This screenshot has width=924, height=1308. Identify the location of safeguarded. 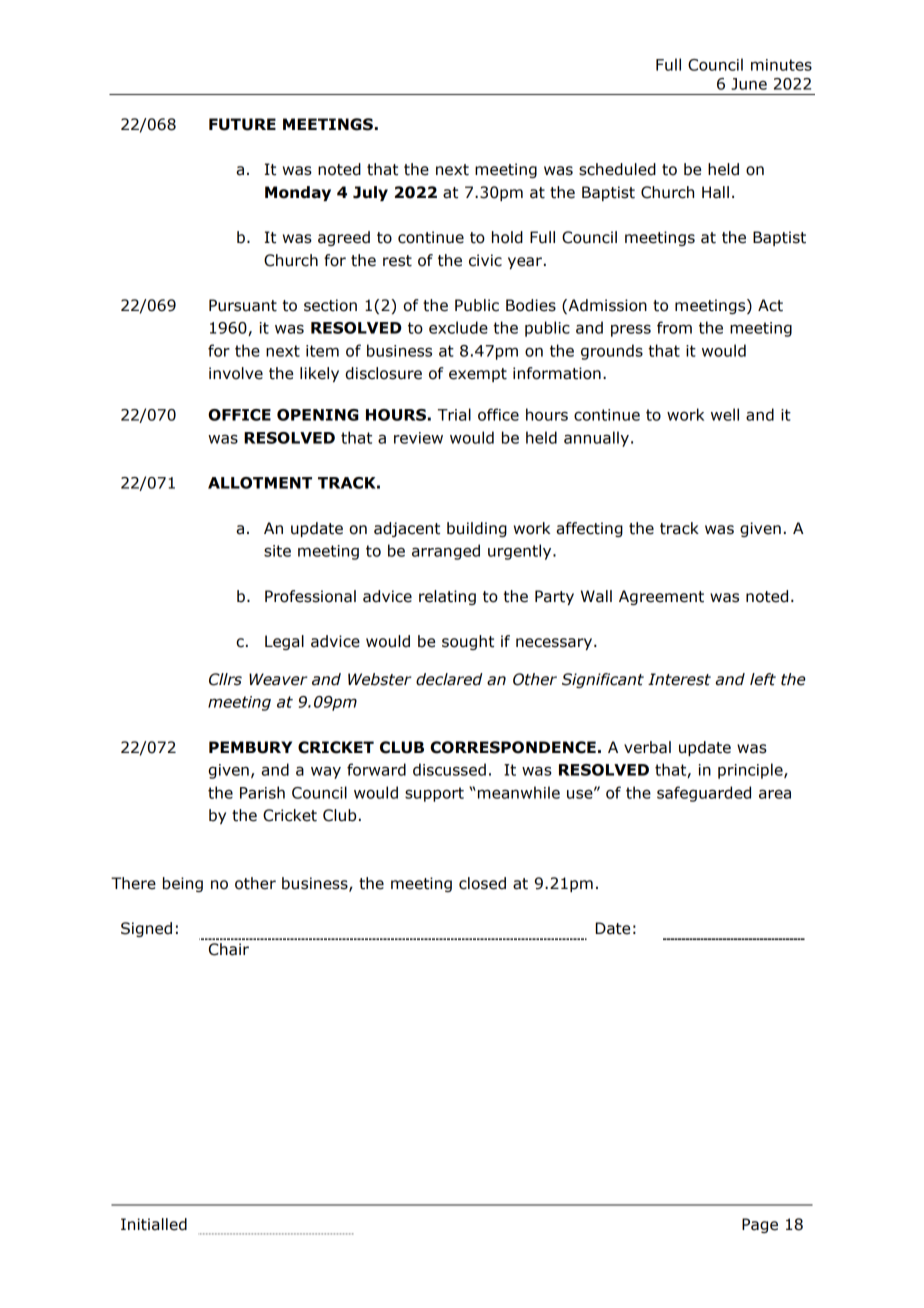
(704, 794).
